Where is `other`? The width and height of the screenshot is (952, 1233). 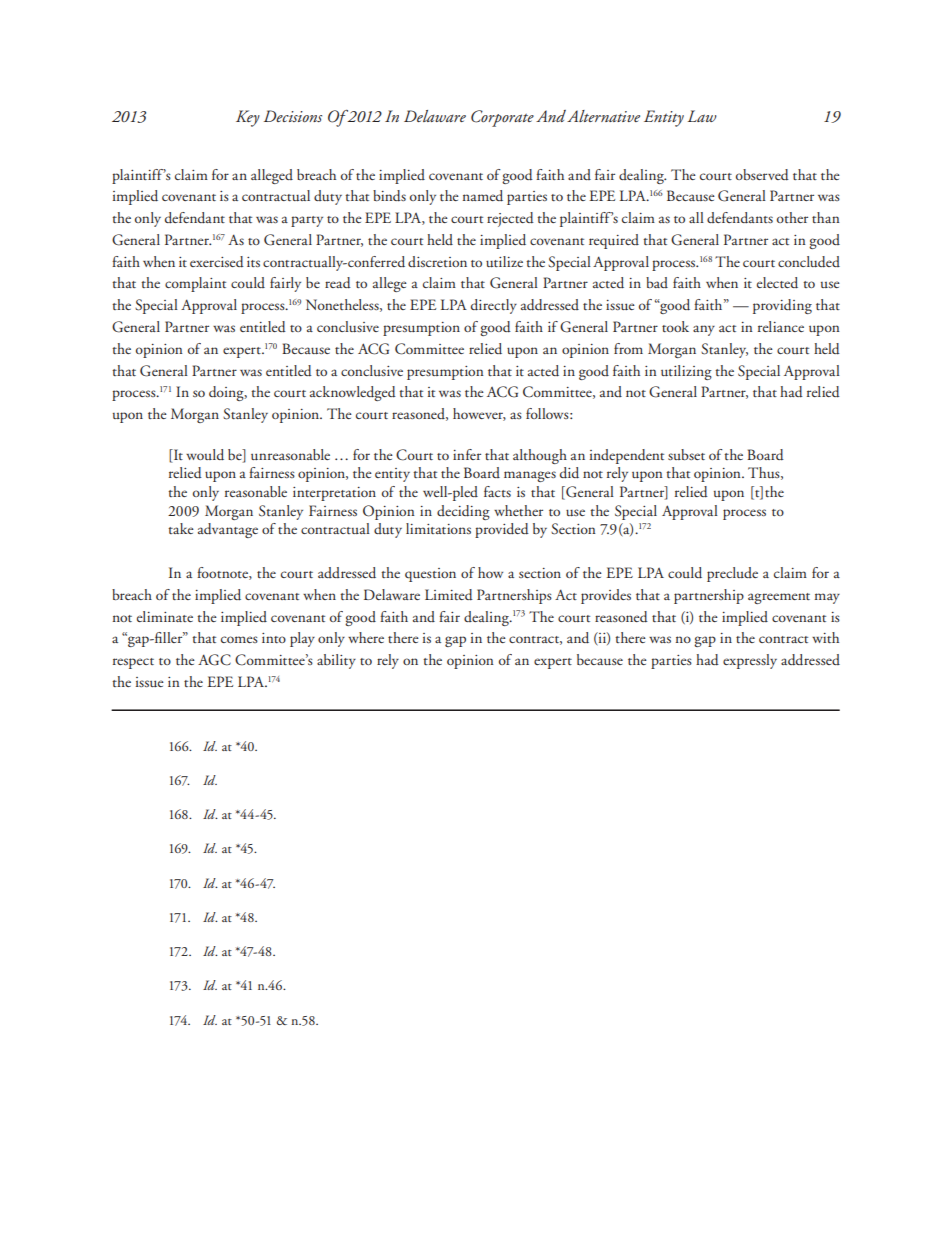 other is located at coordinates (792, 217).
